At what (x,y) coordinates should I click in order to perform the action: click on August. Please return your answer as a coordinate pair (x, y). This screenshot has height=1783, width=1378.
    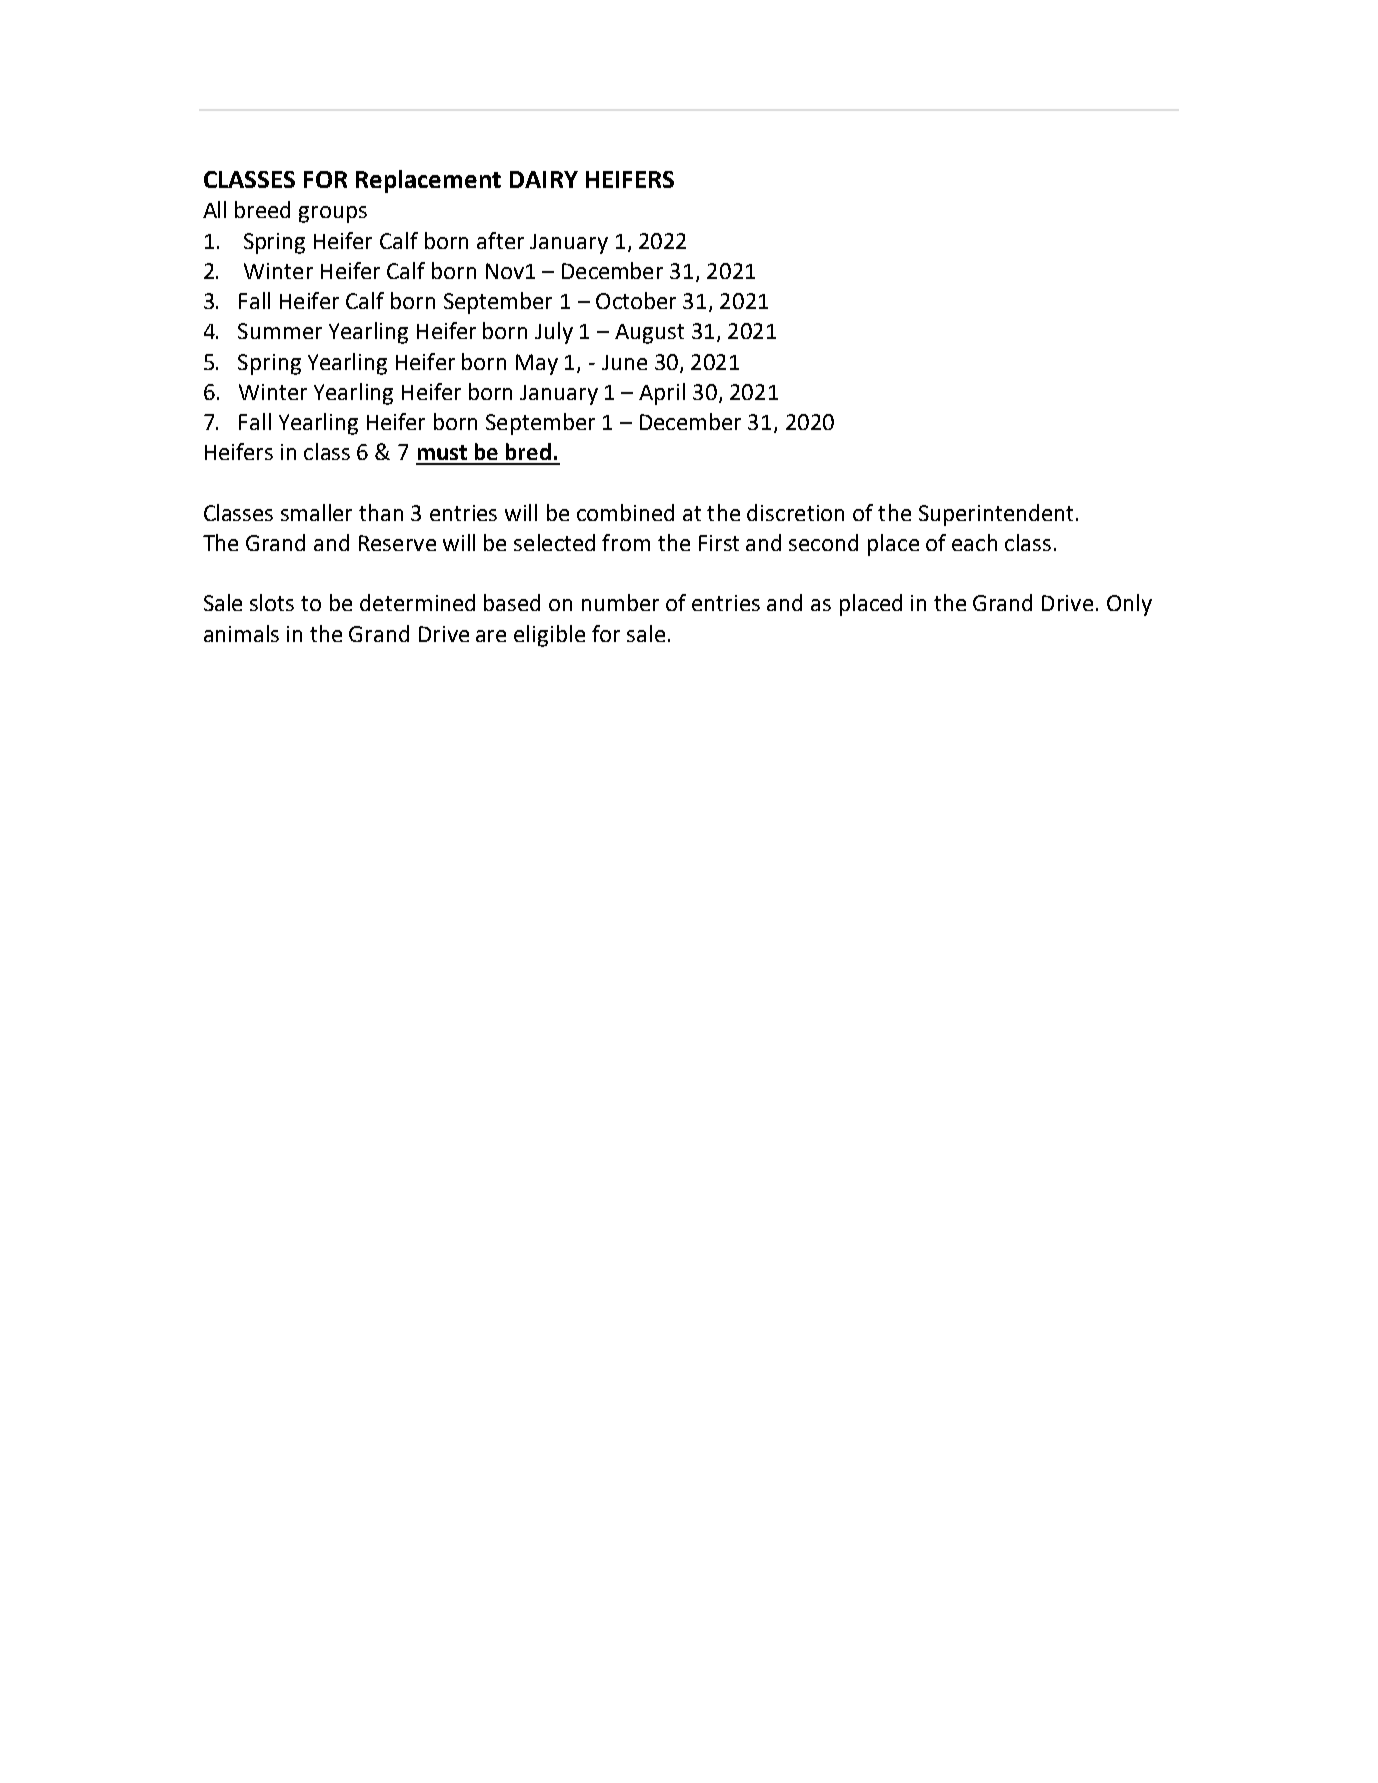
    Looking at the image, I should click on (649, 334).
